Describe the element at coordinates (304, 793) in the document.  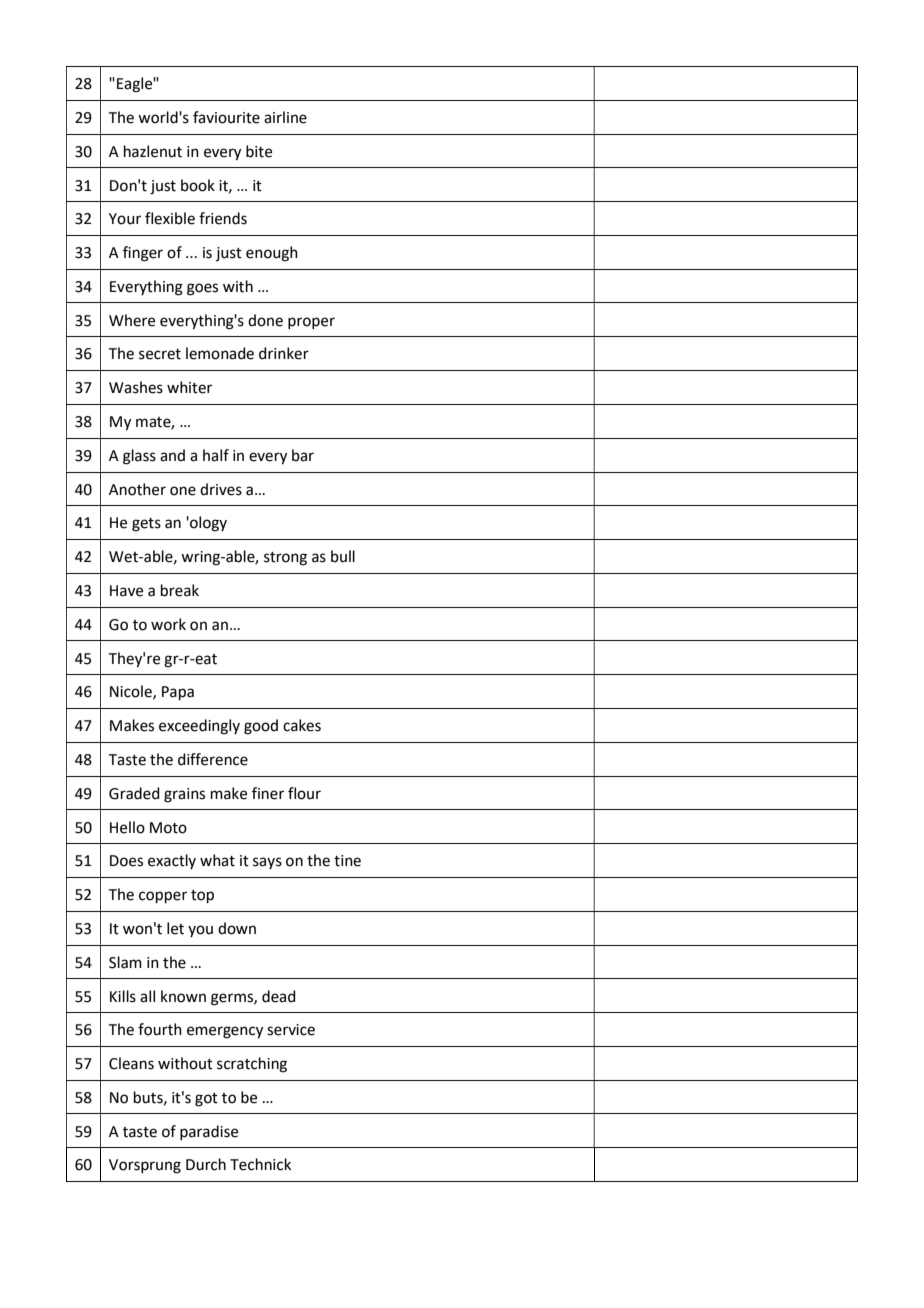
I see `flour` at that location.
